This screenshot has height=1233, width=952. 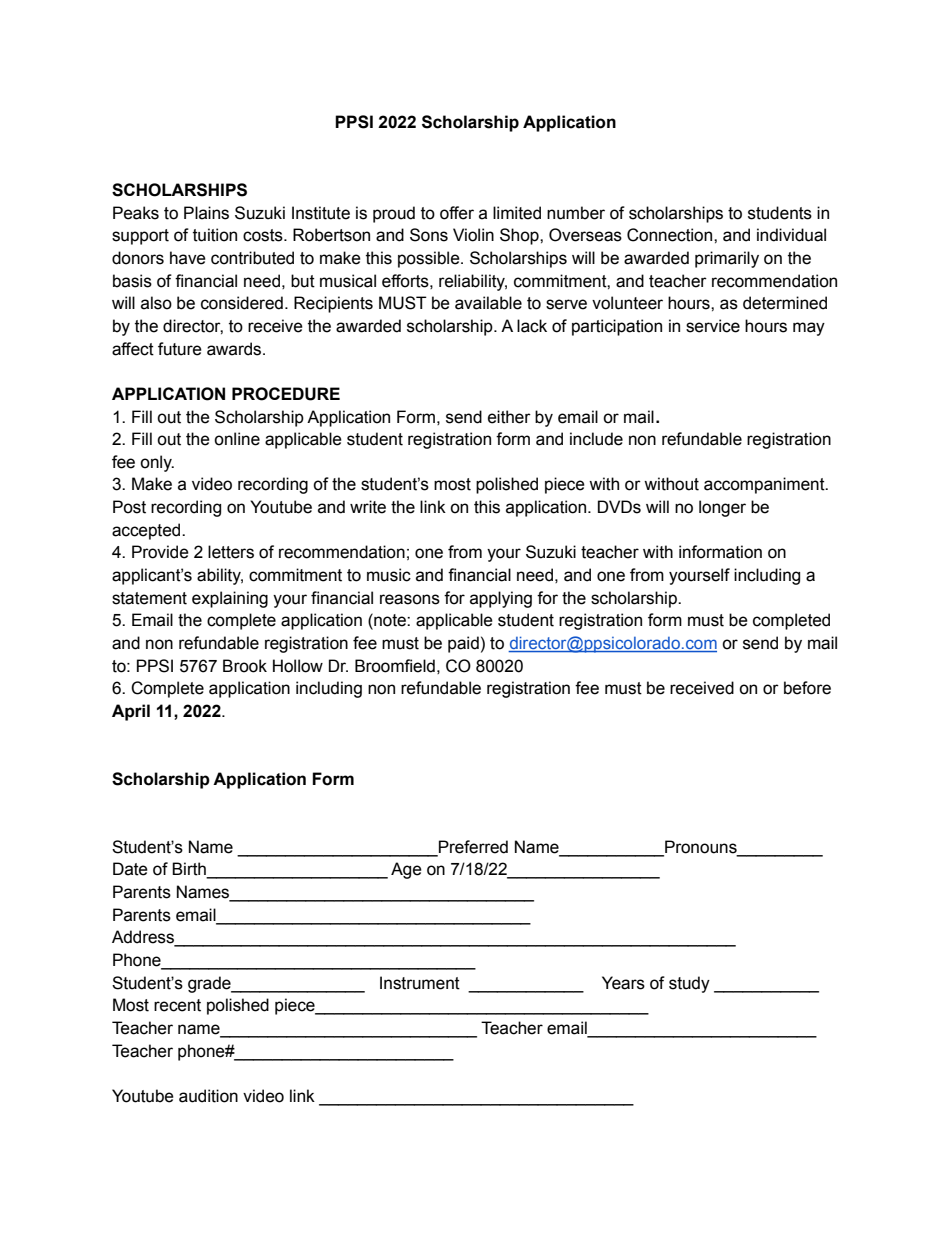 What do you see at coordinates (208, 1096) in the screenshot?
I see `audition` at bounding box center [208, 1096].
